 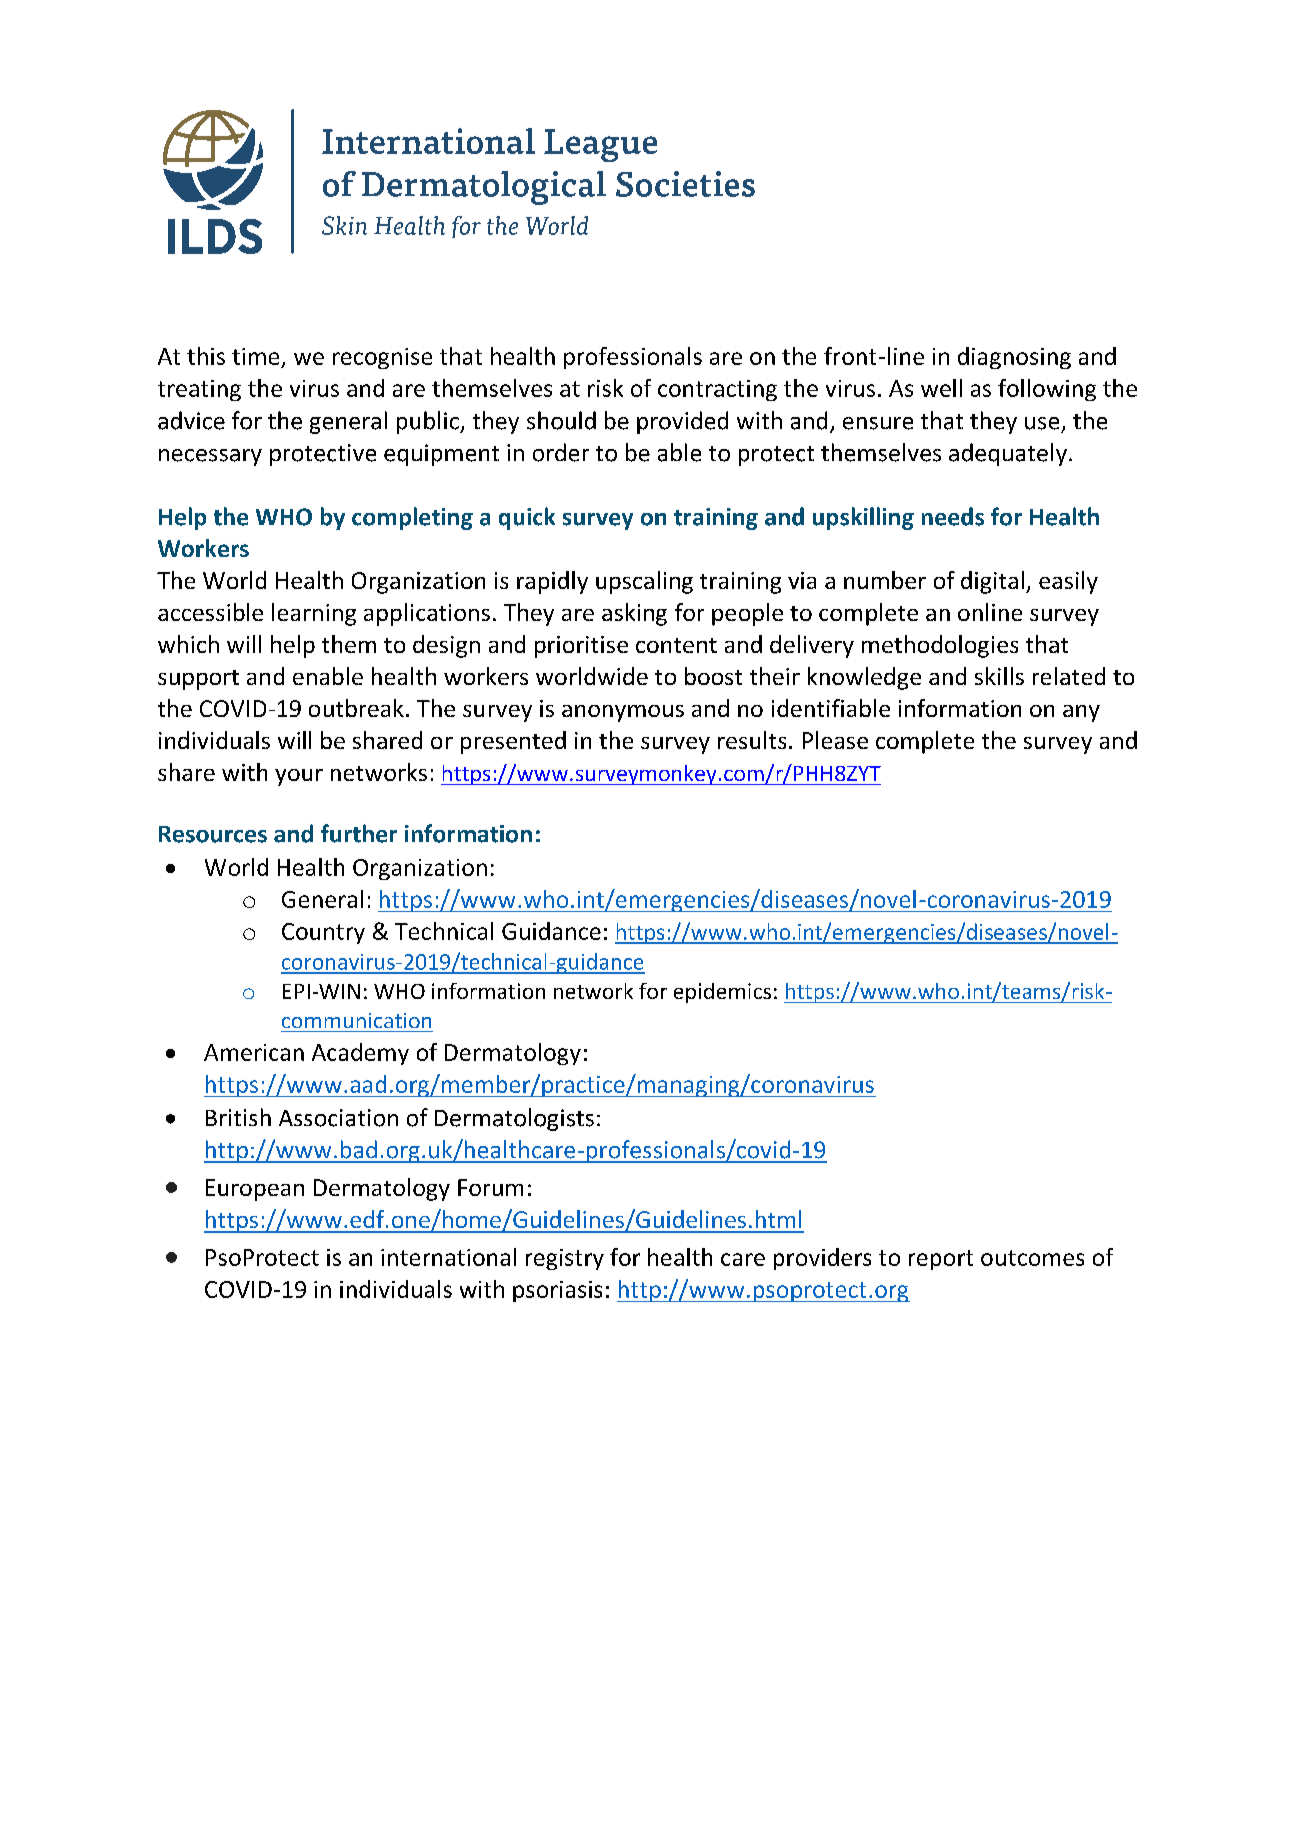 What do you see at coordinates (356, 708) in the screenshot?
I see `outbreak` at bounding box center [356, 708].
